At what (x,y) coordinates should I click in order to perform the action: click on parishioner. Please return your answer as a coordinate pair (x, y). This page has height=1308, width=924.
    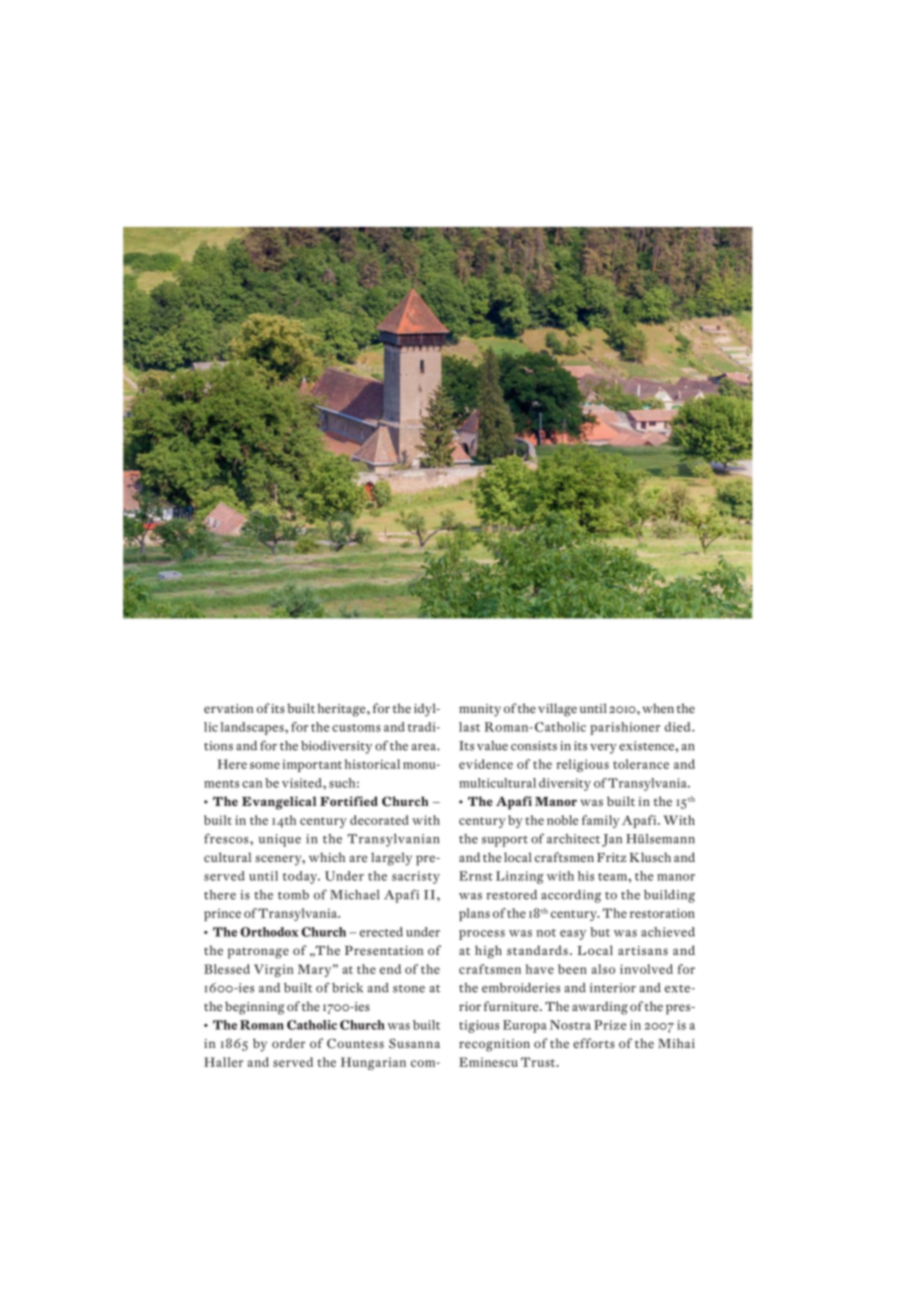
    Looking at the image, I should click on (625, 728).
